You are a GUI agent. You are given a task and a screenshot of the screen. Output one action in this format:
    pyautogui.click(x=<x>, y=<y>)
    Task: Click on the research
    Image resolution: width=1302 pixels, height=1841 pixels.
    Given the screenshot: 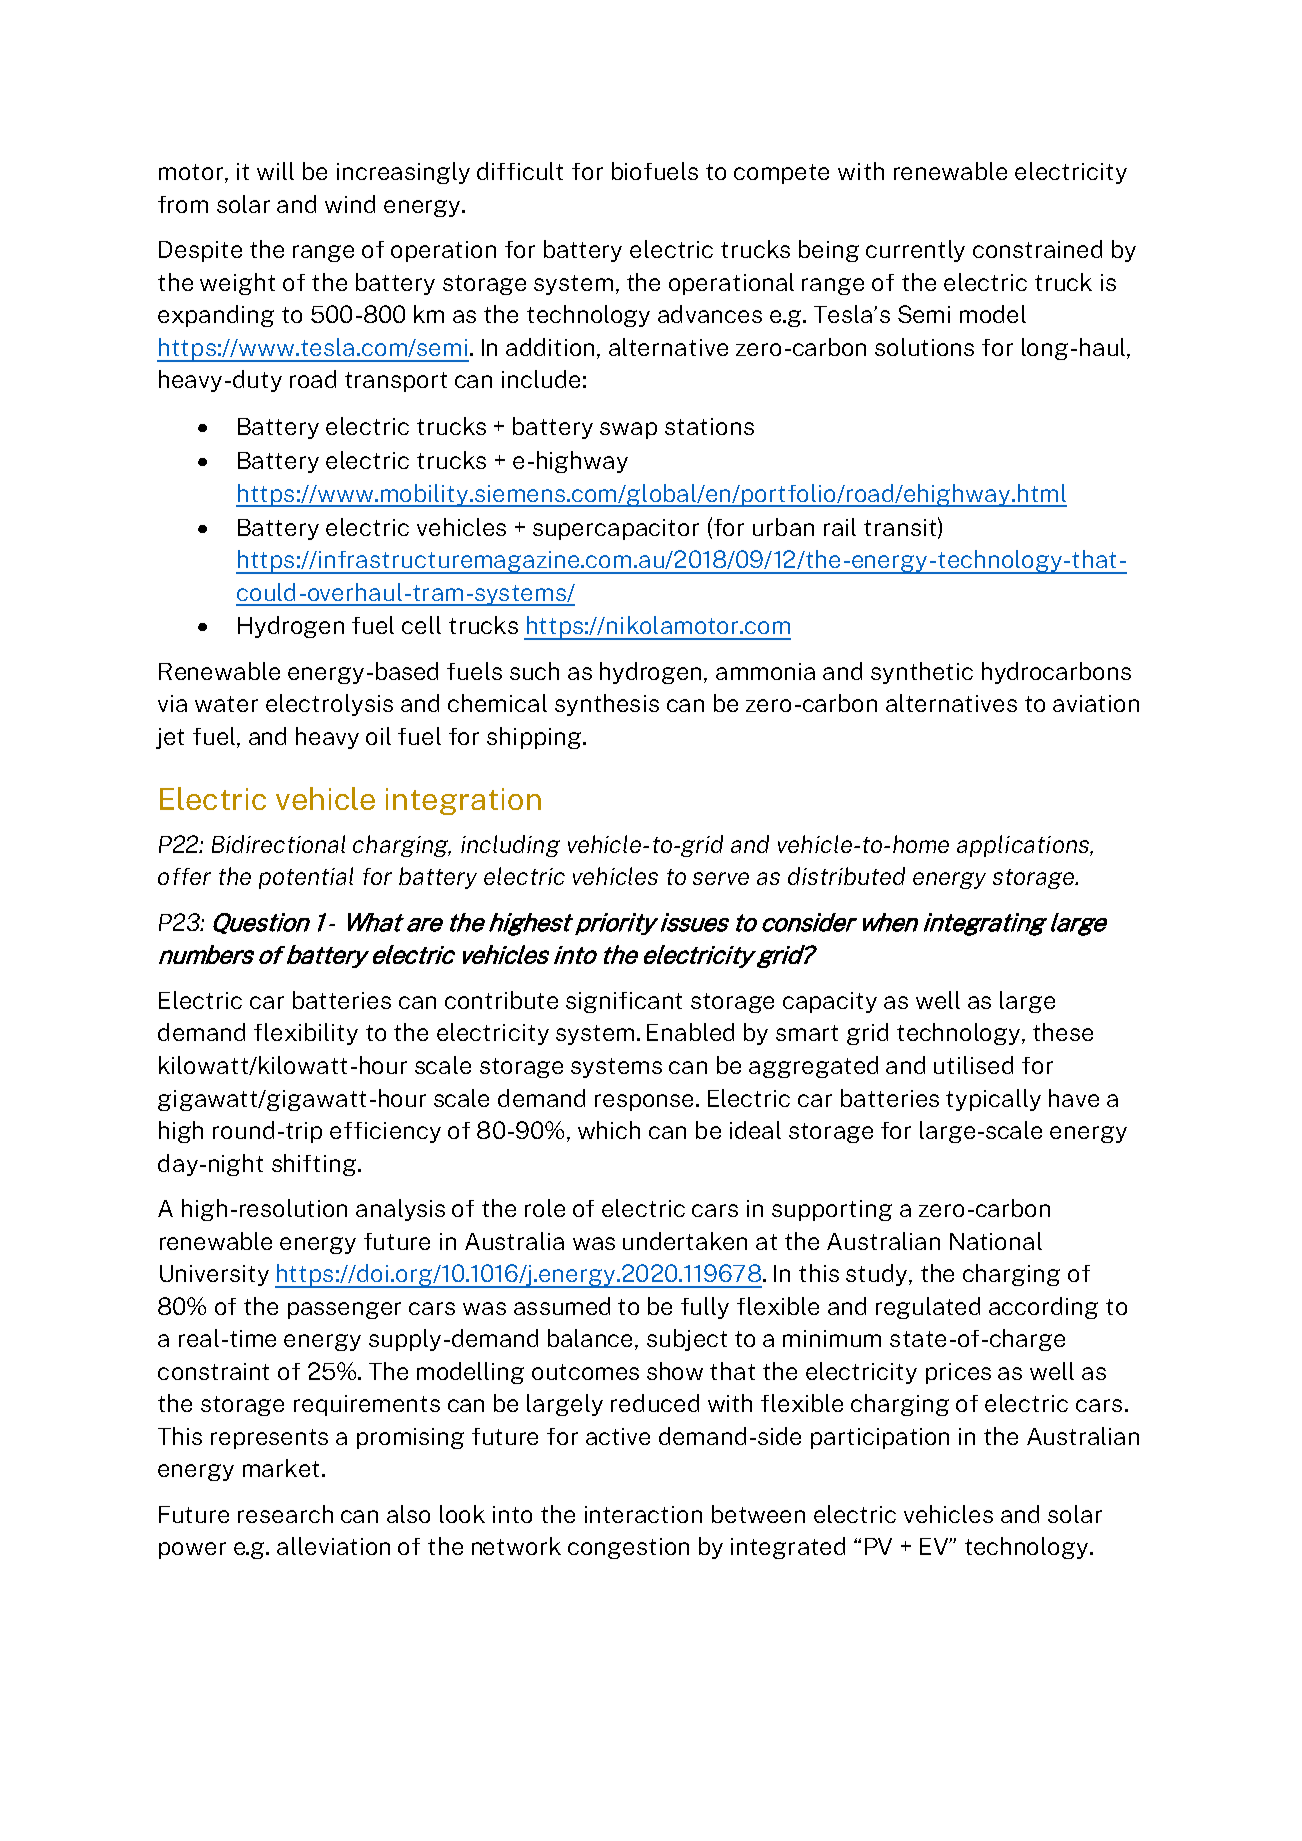 What is the action you would take?
    pyautogui.click(x=285, y=1514)
